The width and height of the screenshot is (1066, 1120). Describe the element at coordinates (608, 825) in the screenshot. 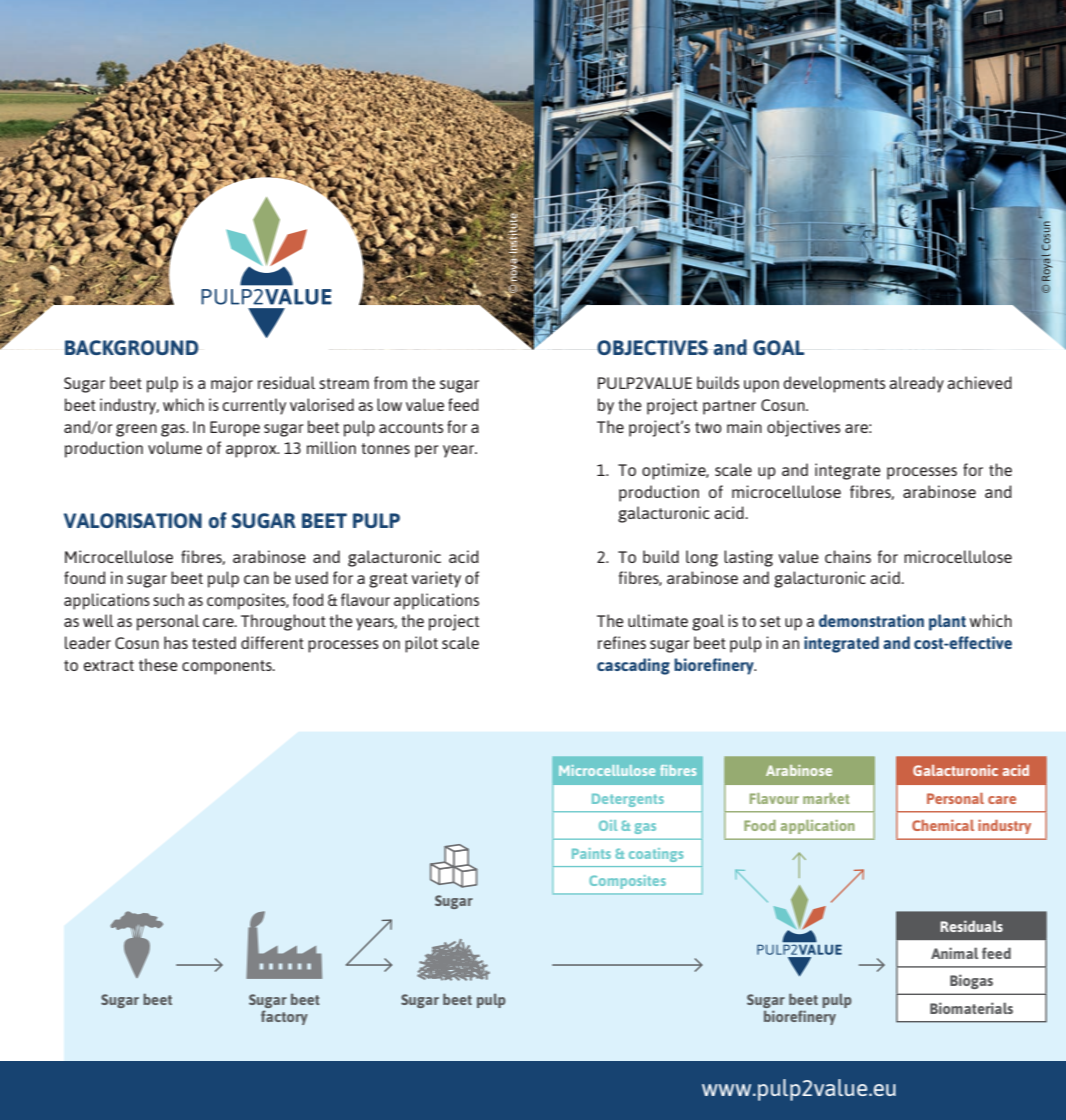

I see `Oil` at that location.
